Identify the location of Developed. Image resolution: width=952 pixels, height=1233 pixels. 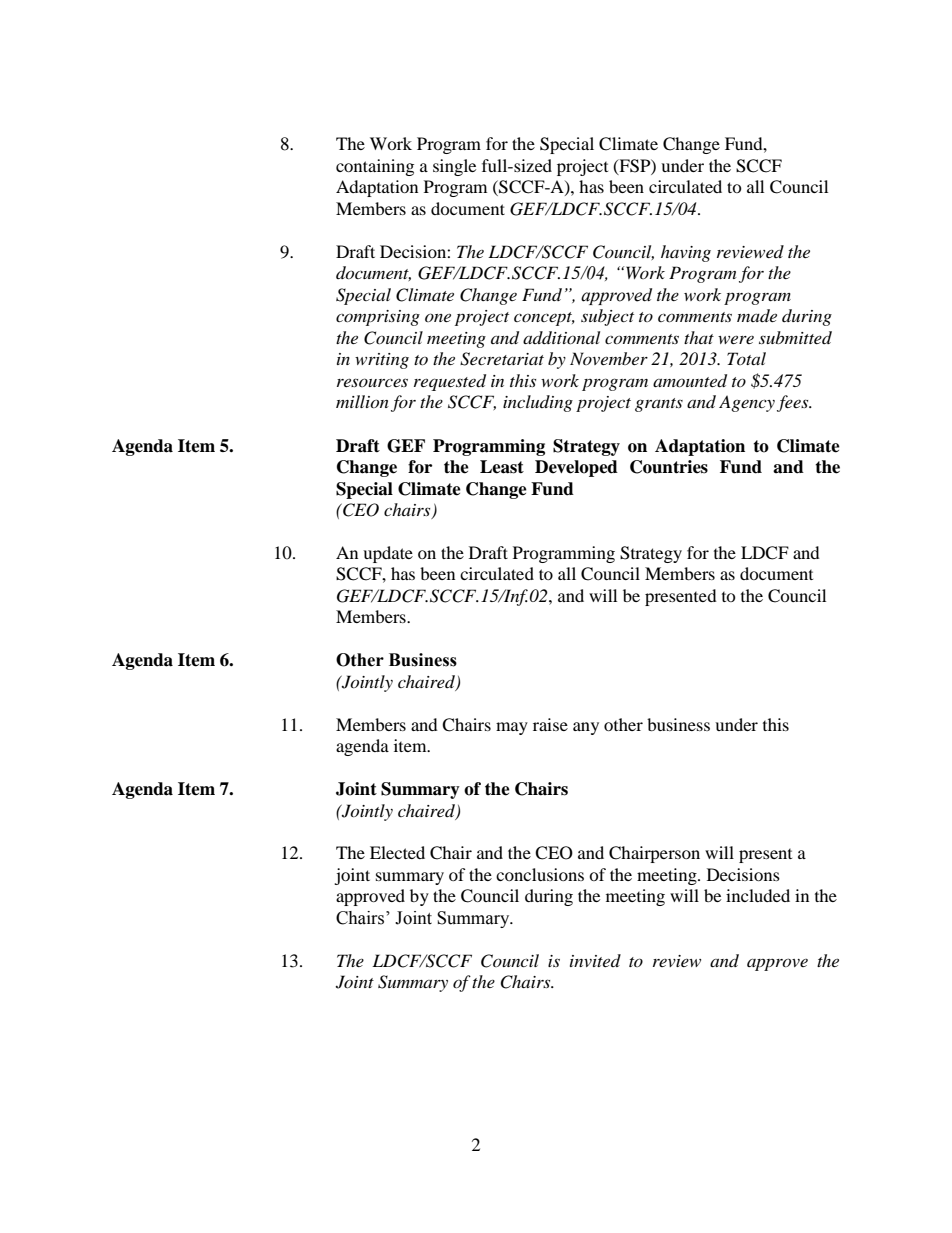
(576, 468).
